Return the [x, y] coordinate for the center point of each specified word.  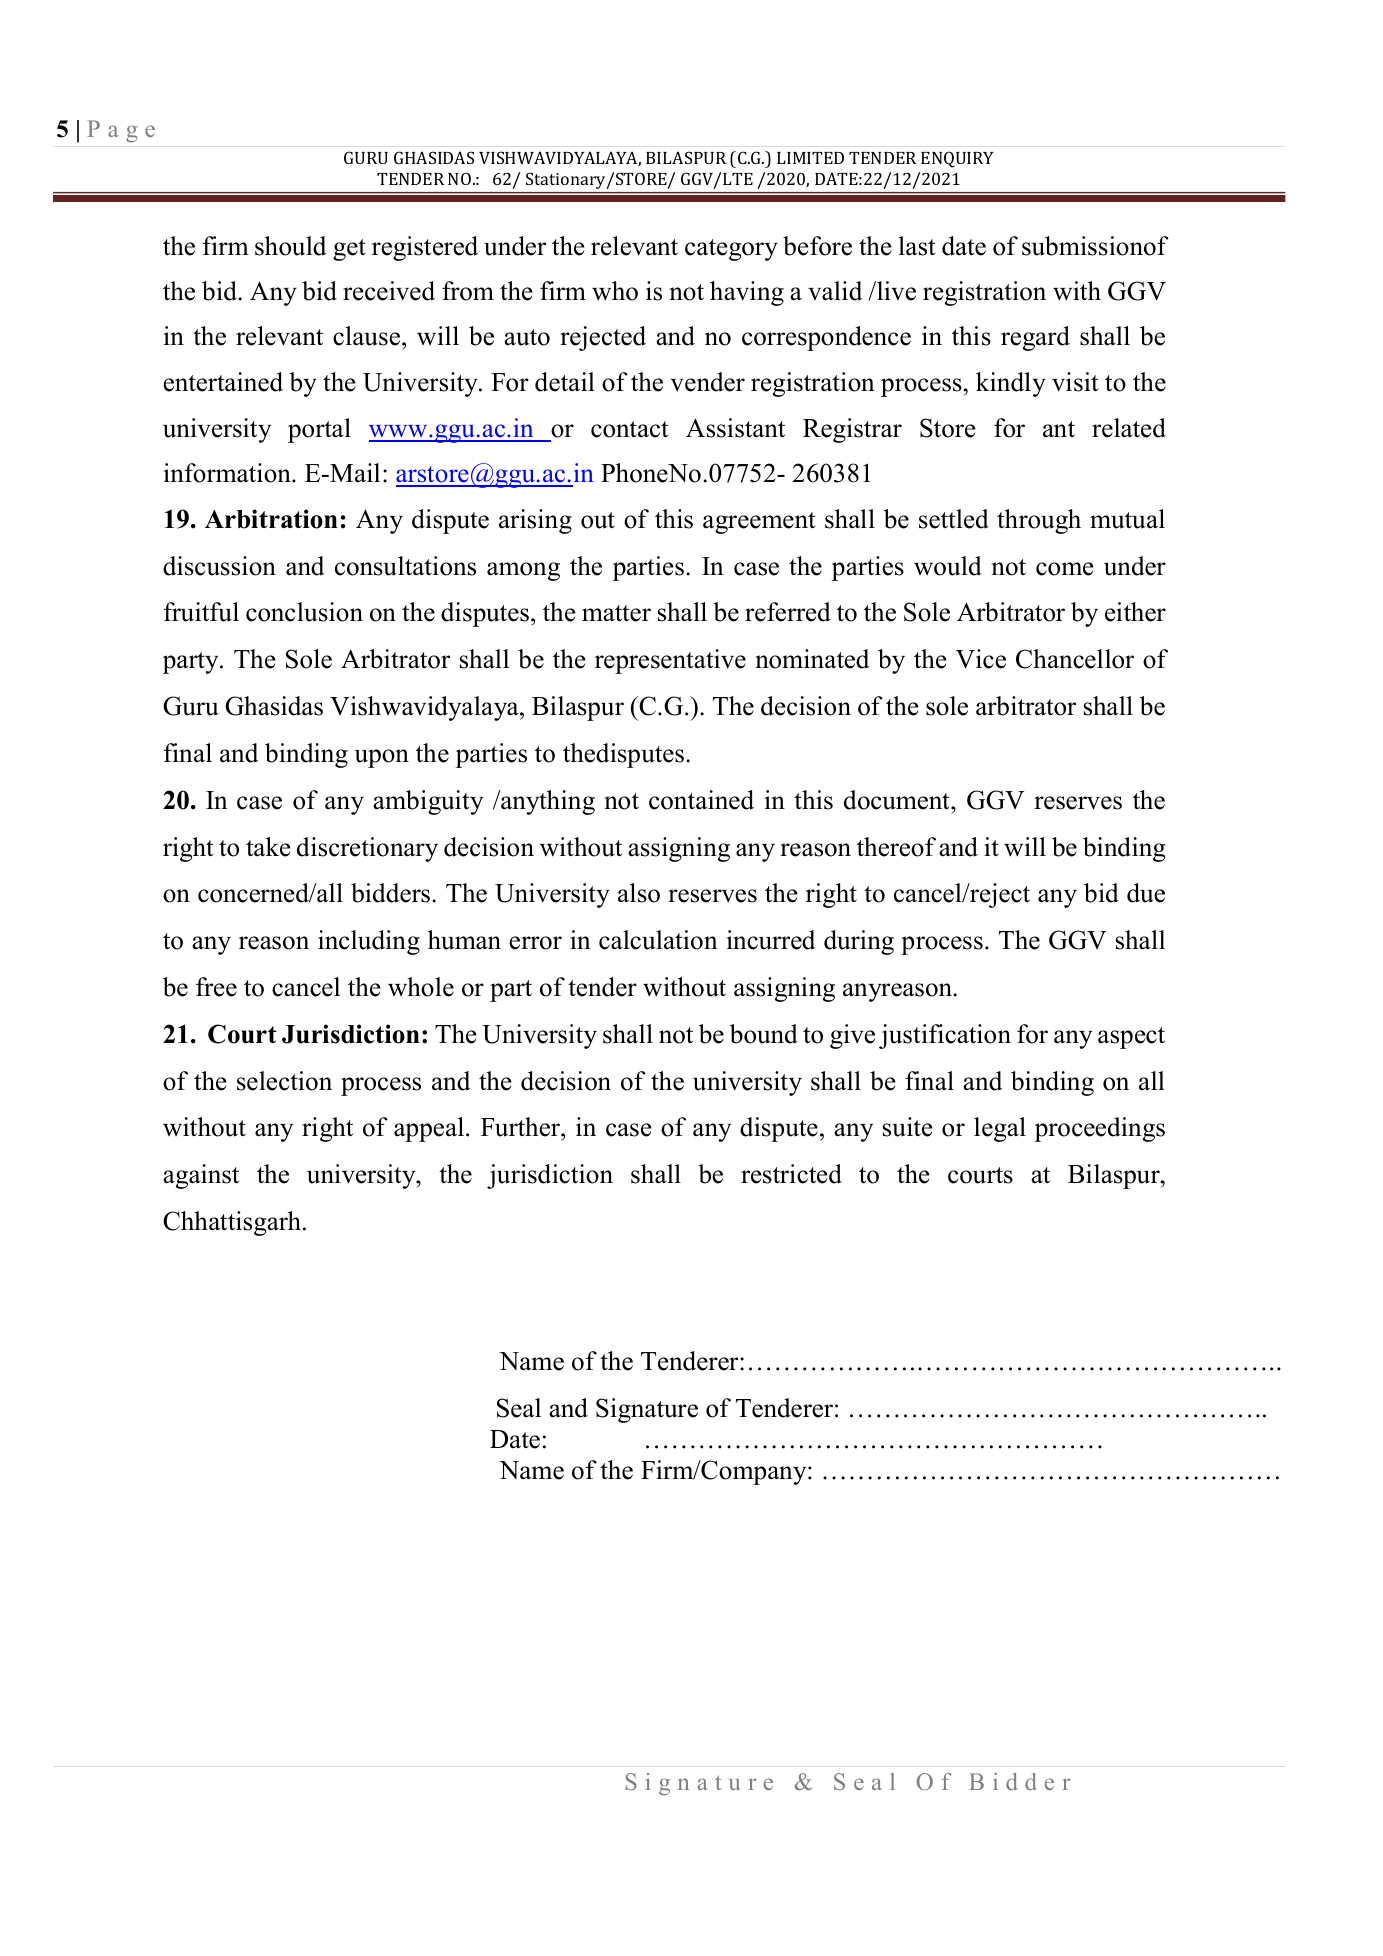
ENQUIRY [957, 159]
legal [1000, 1129]
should [290, 246]
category [731, 250]
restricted [791, 1174]
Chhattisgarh [232, 1223]
